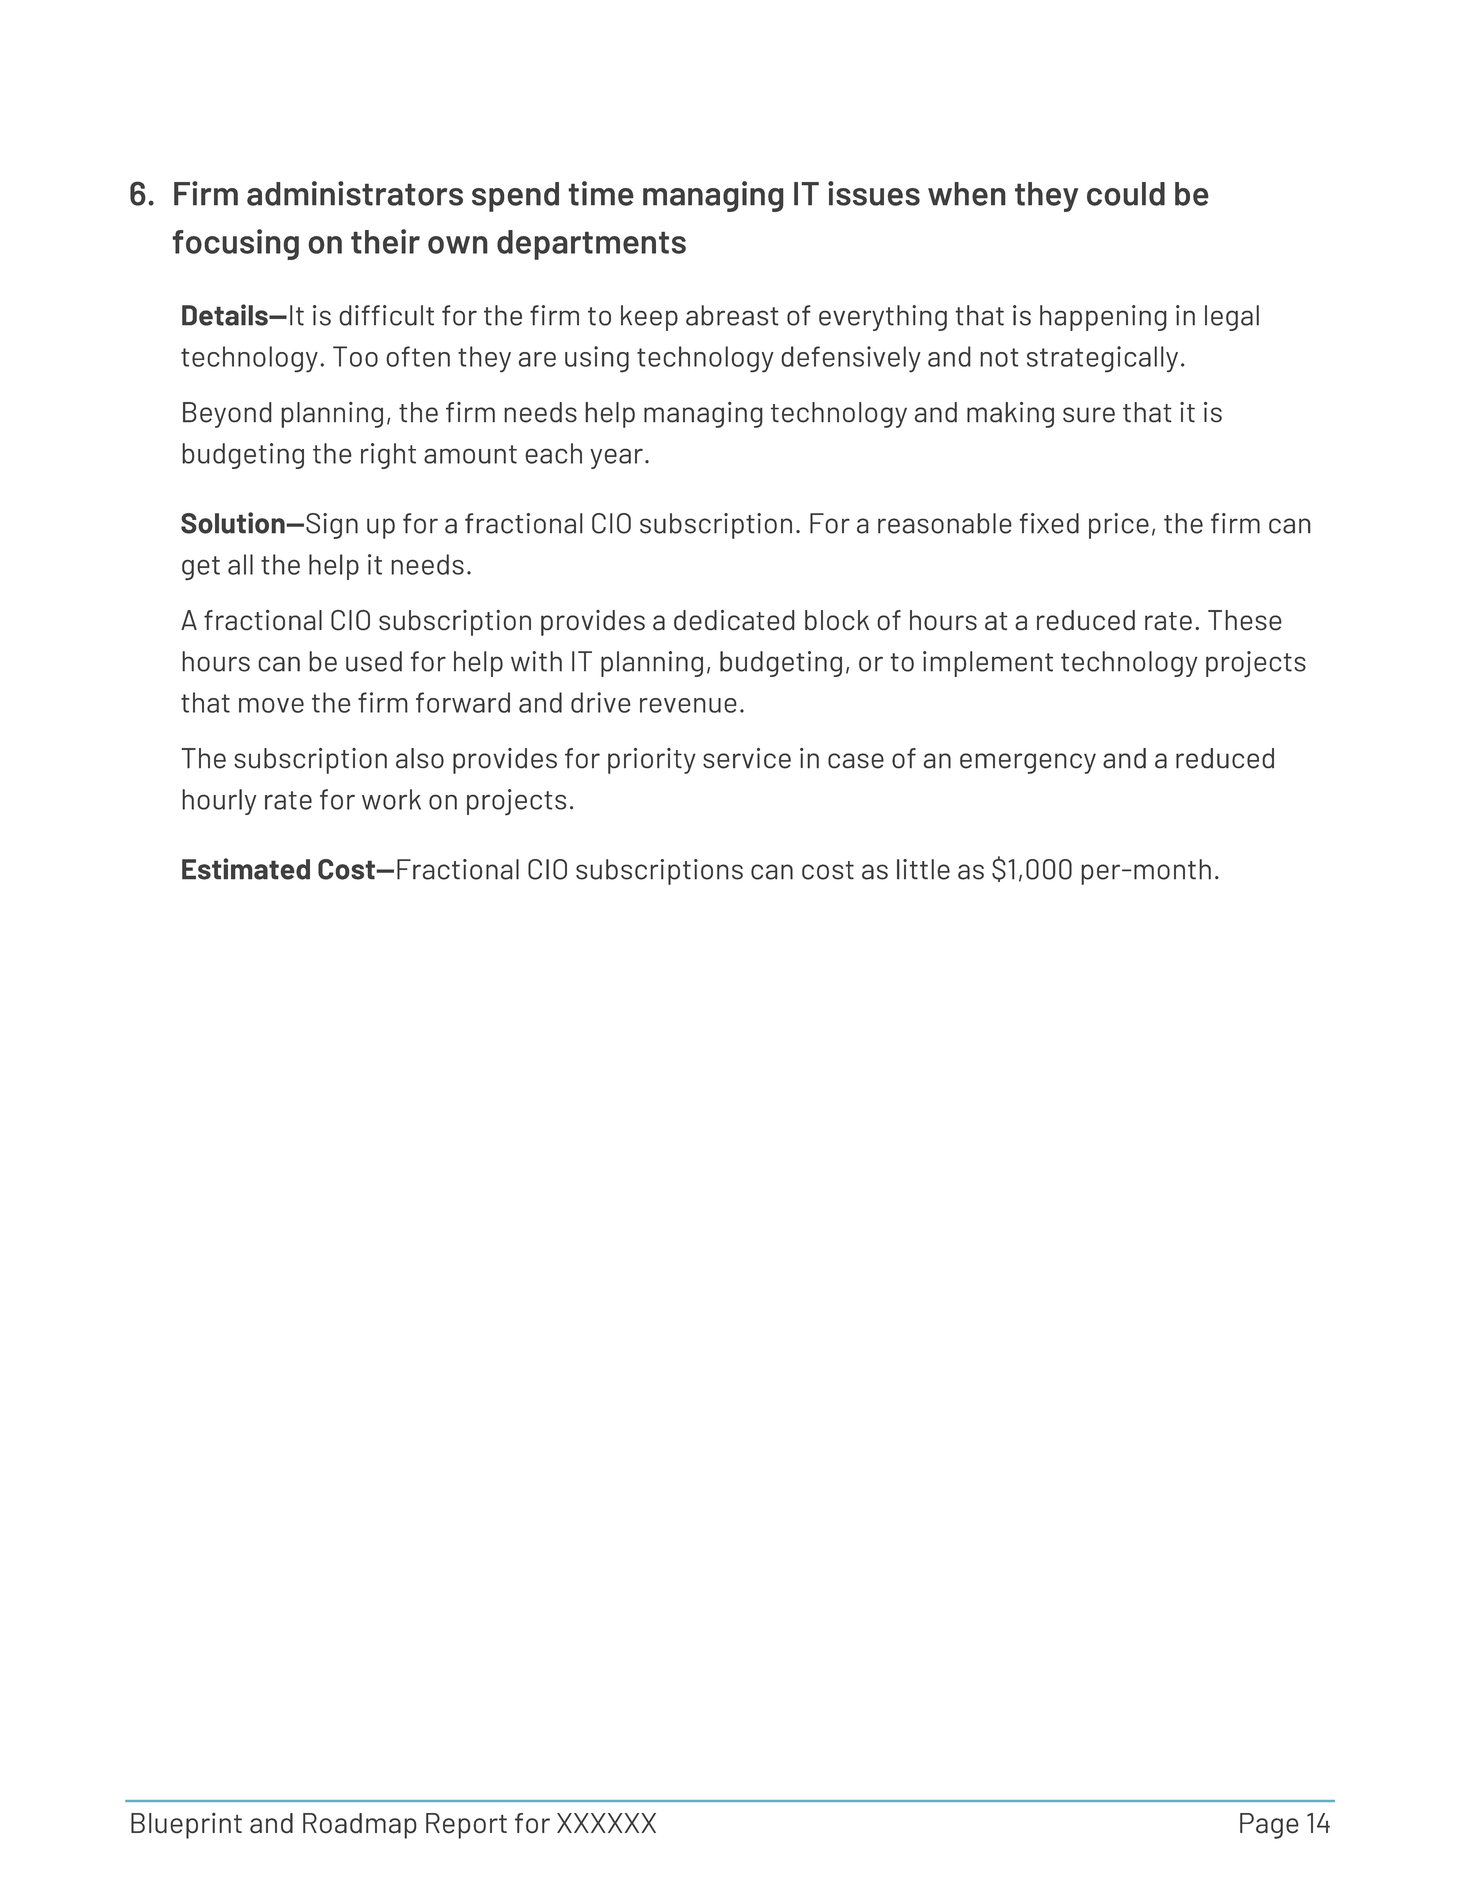 The image size is (1460, 1890). What do you see at coordinates (1269, 1826) in the screenshot?
I see `Page` at bounding box center [1269, 1826].
